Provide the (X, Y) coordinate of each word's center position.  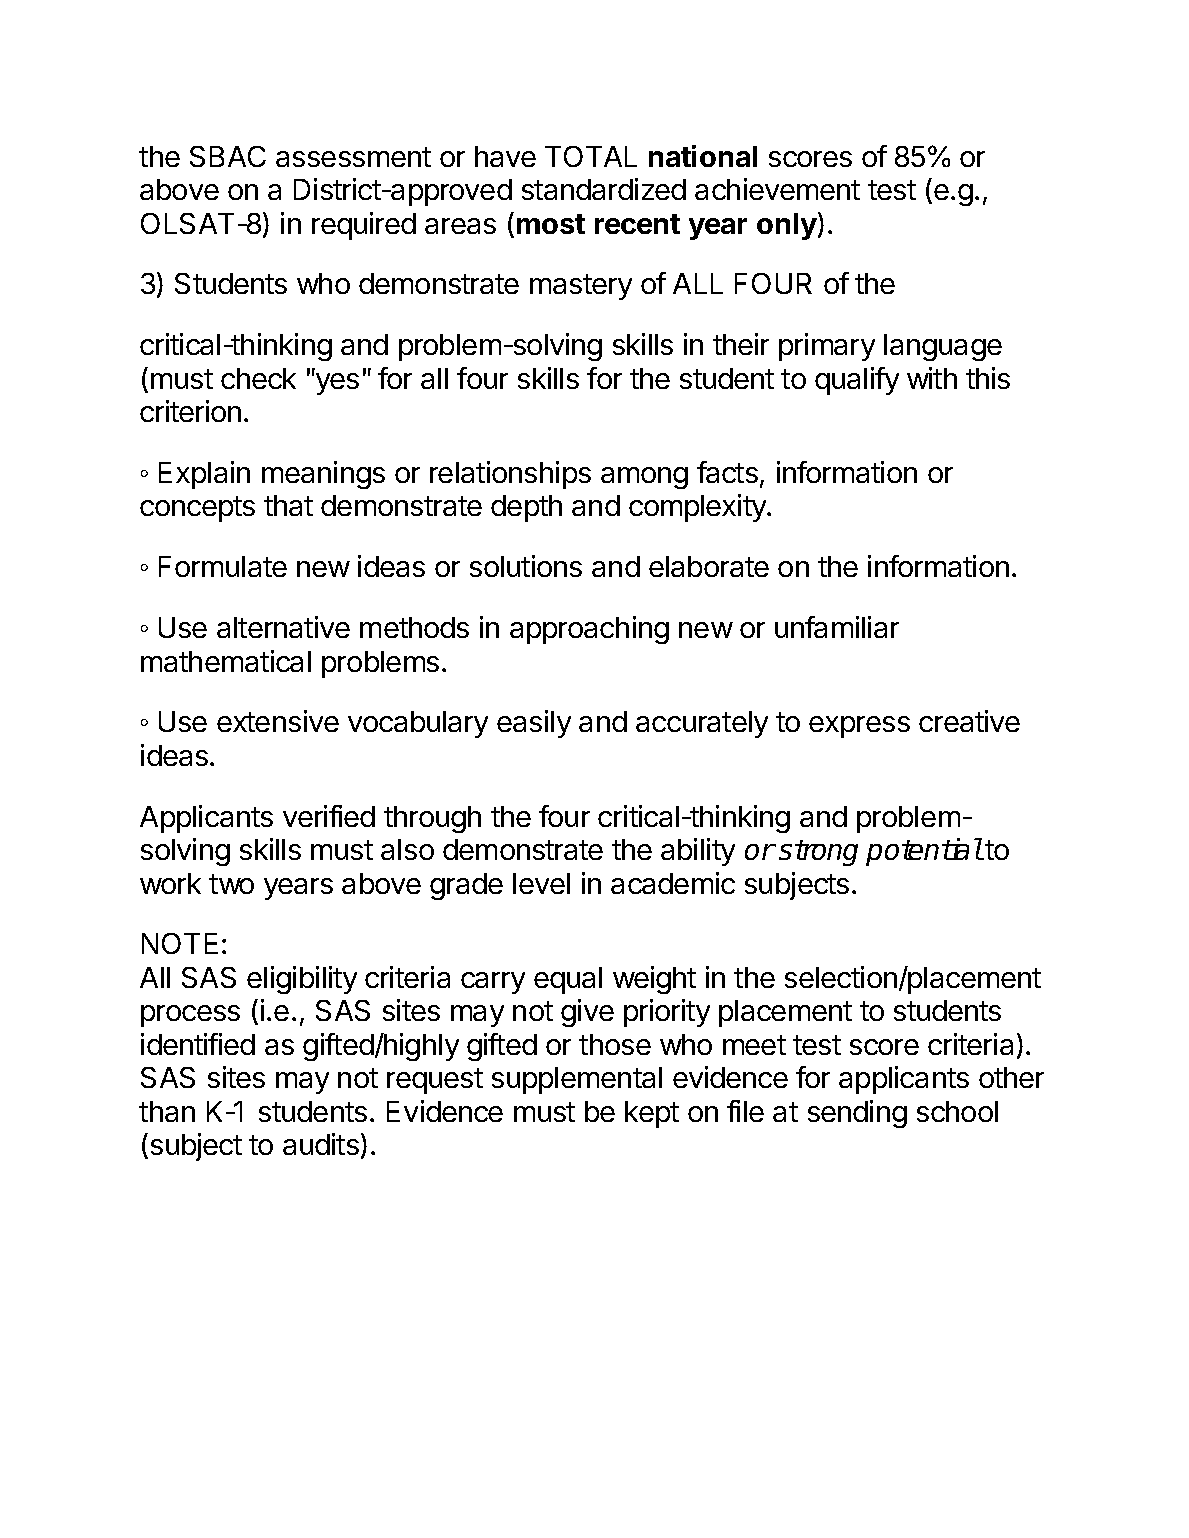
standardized (604, 189)
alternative (283, 627)
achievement (777, 189)
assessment (353, 157)
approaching (589, 630)
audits (321, 1144)
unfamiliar (837, 627)
